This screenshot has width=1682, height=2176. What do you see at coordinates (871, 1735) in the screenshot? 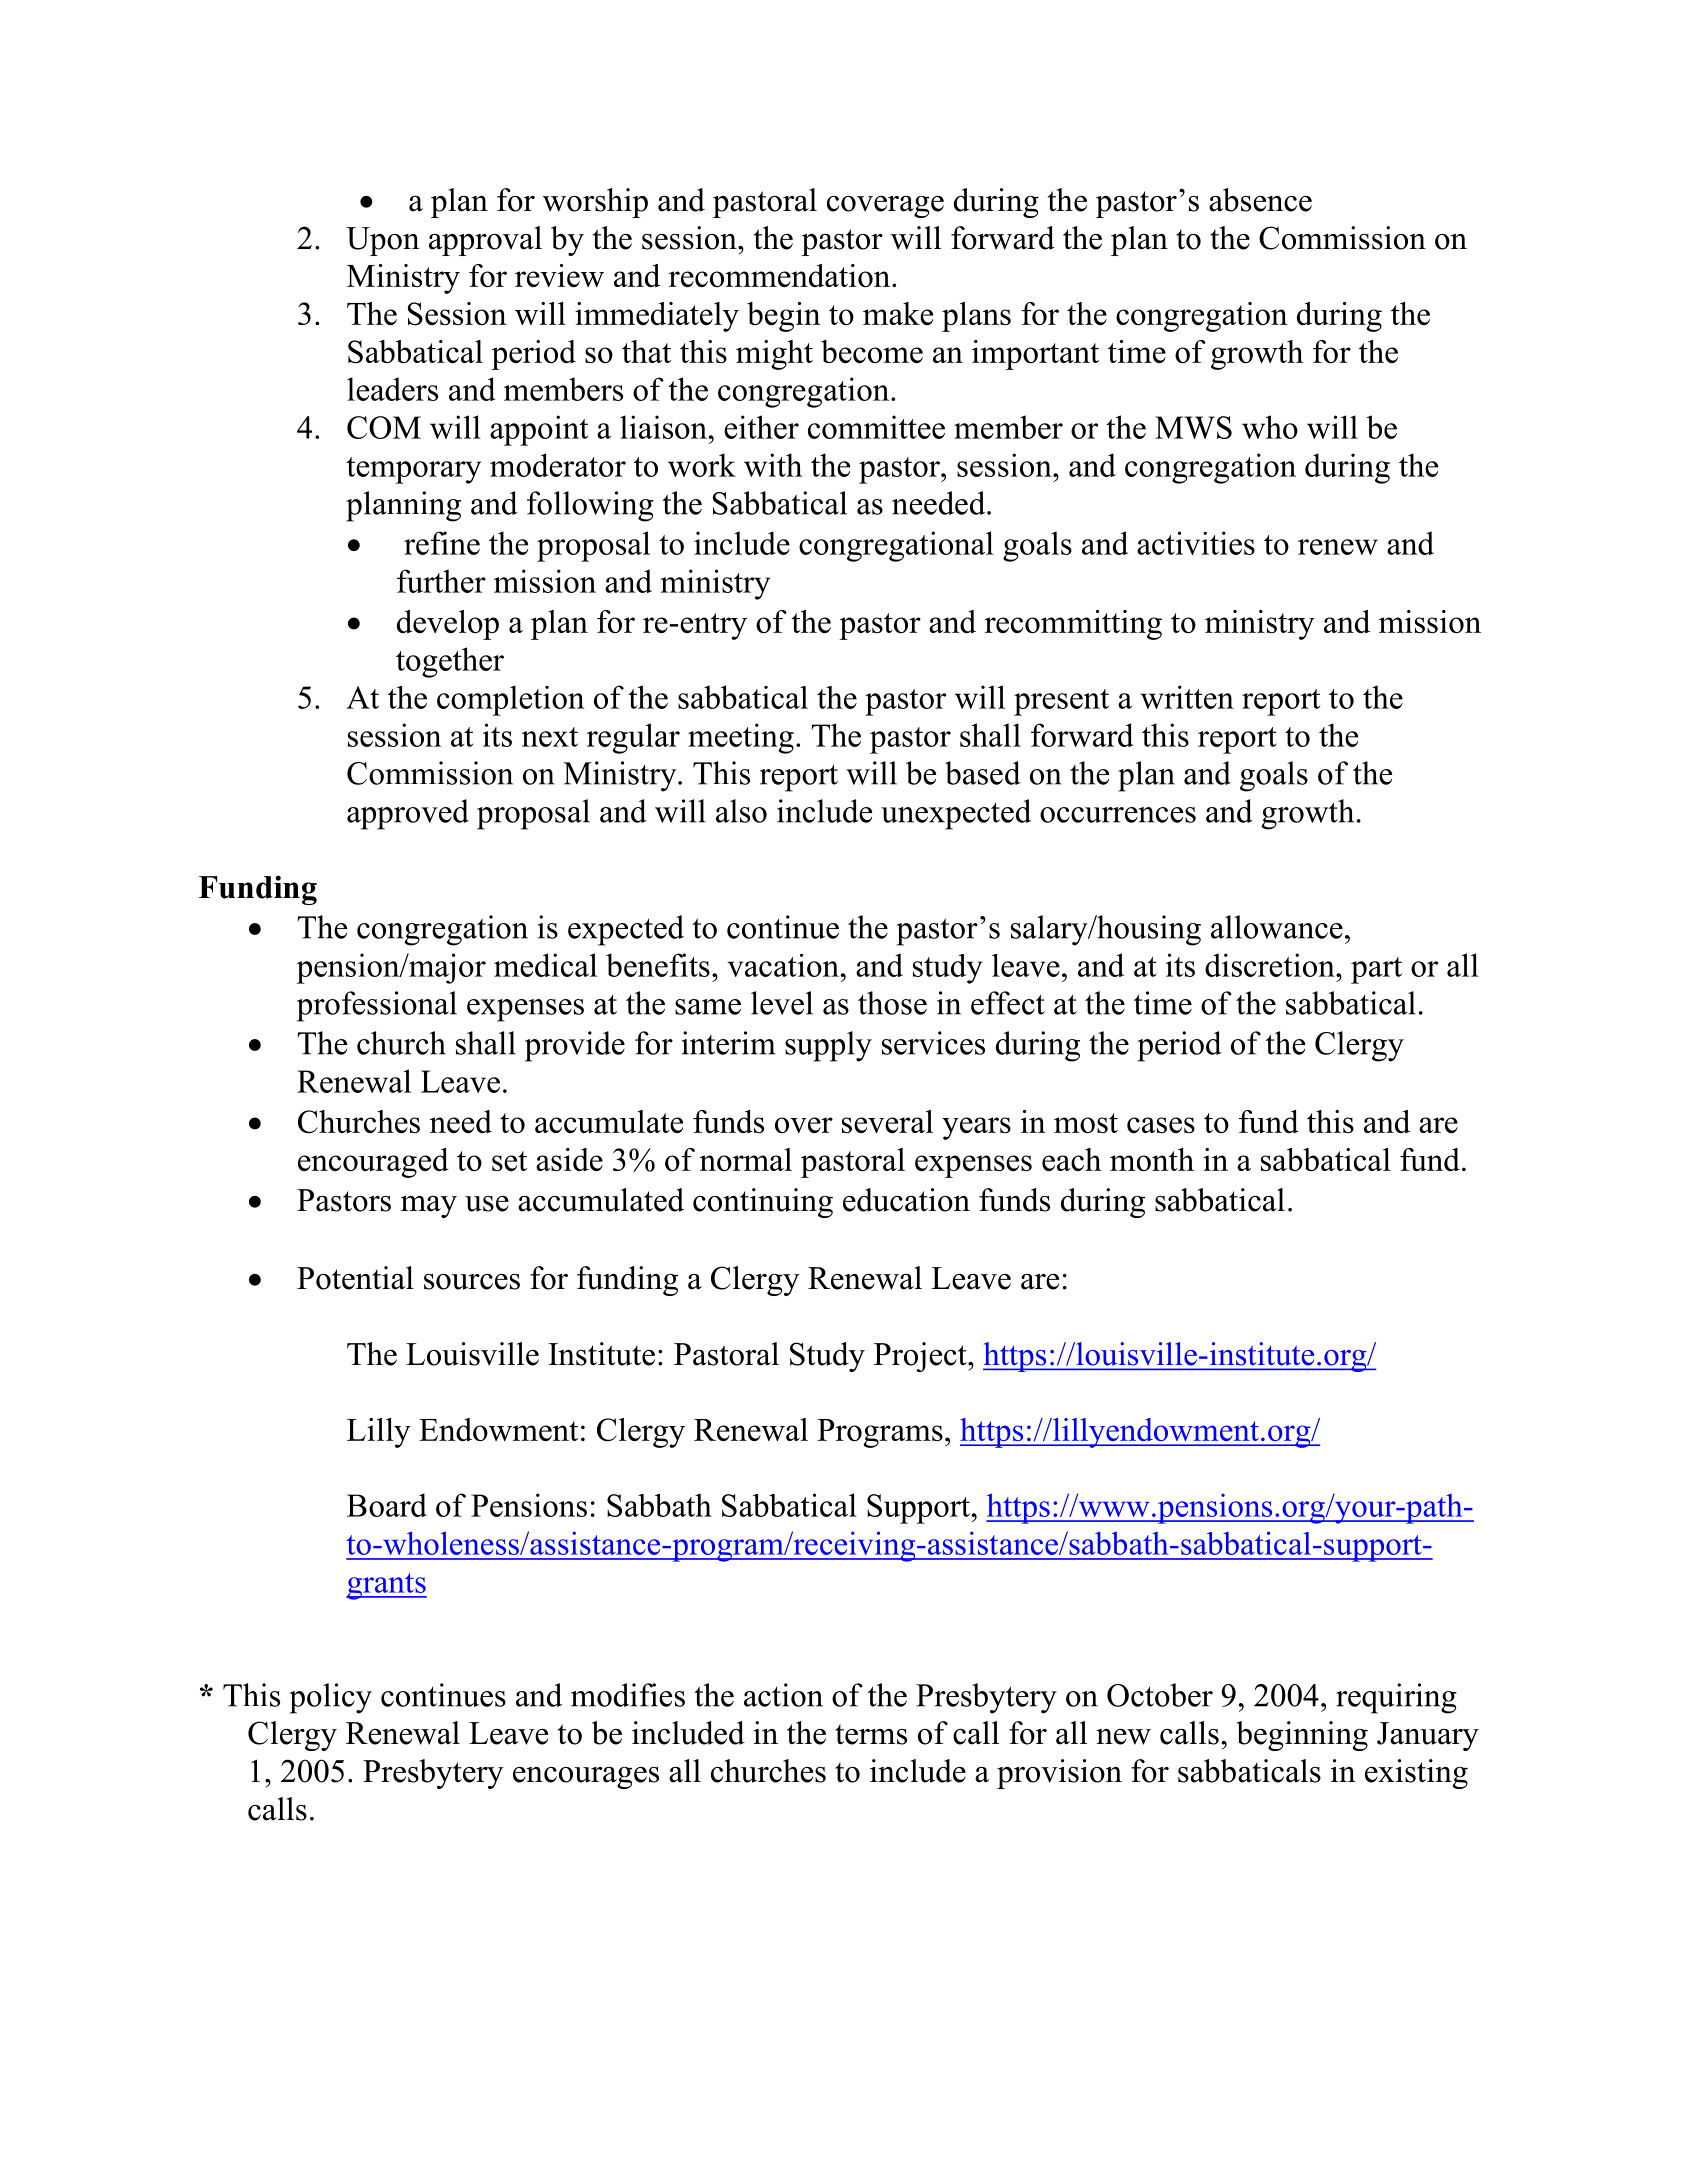
I see `terms` at bounding box center [871, 1735].
